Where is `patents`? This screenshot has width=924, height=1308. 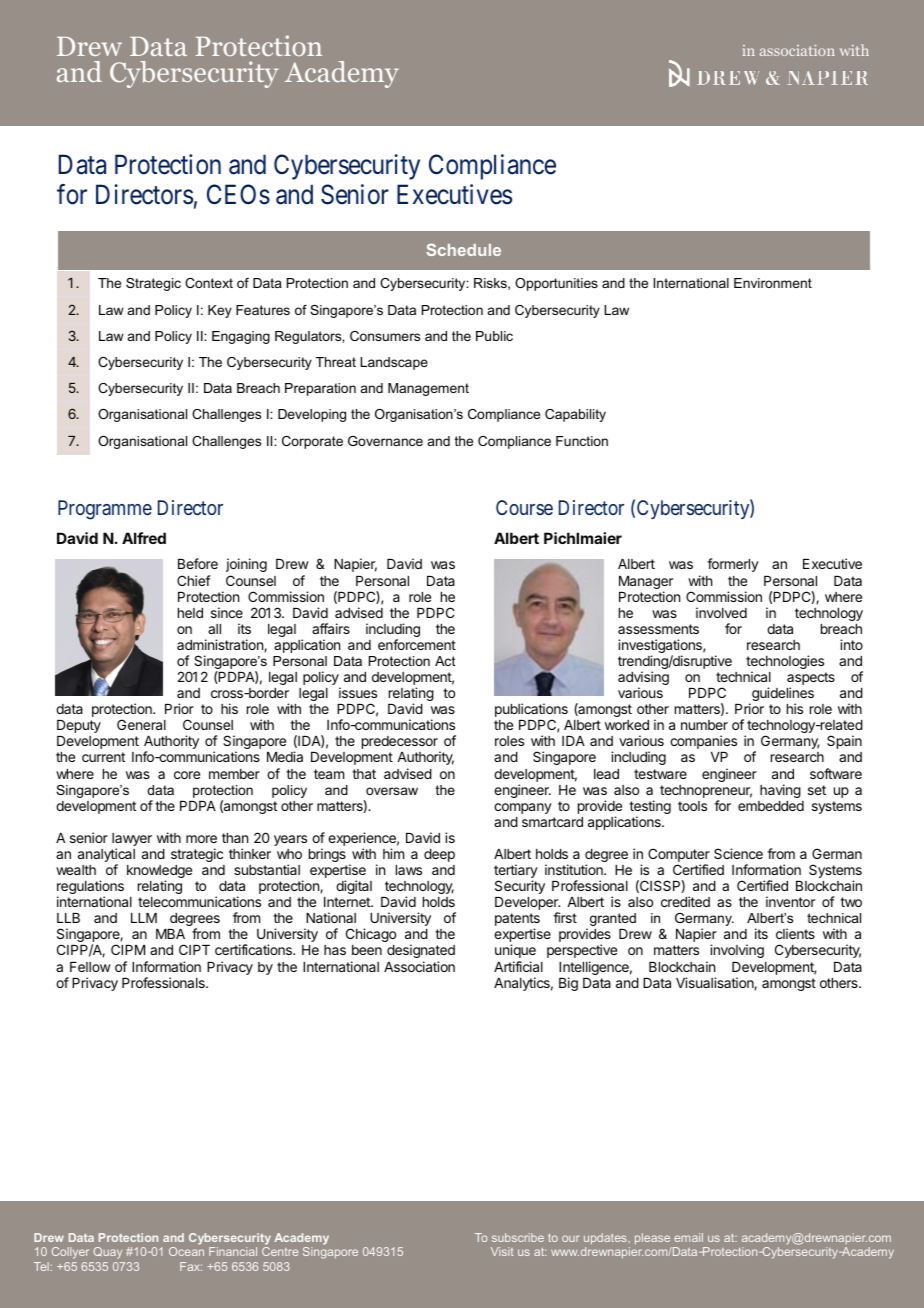 patents is located at coordinates (517, 921).
